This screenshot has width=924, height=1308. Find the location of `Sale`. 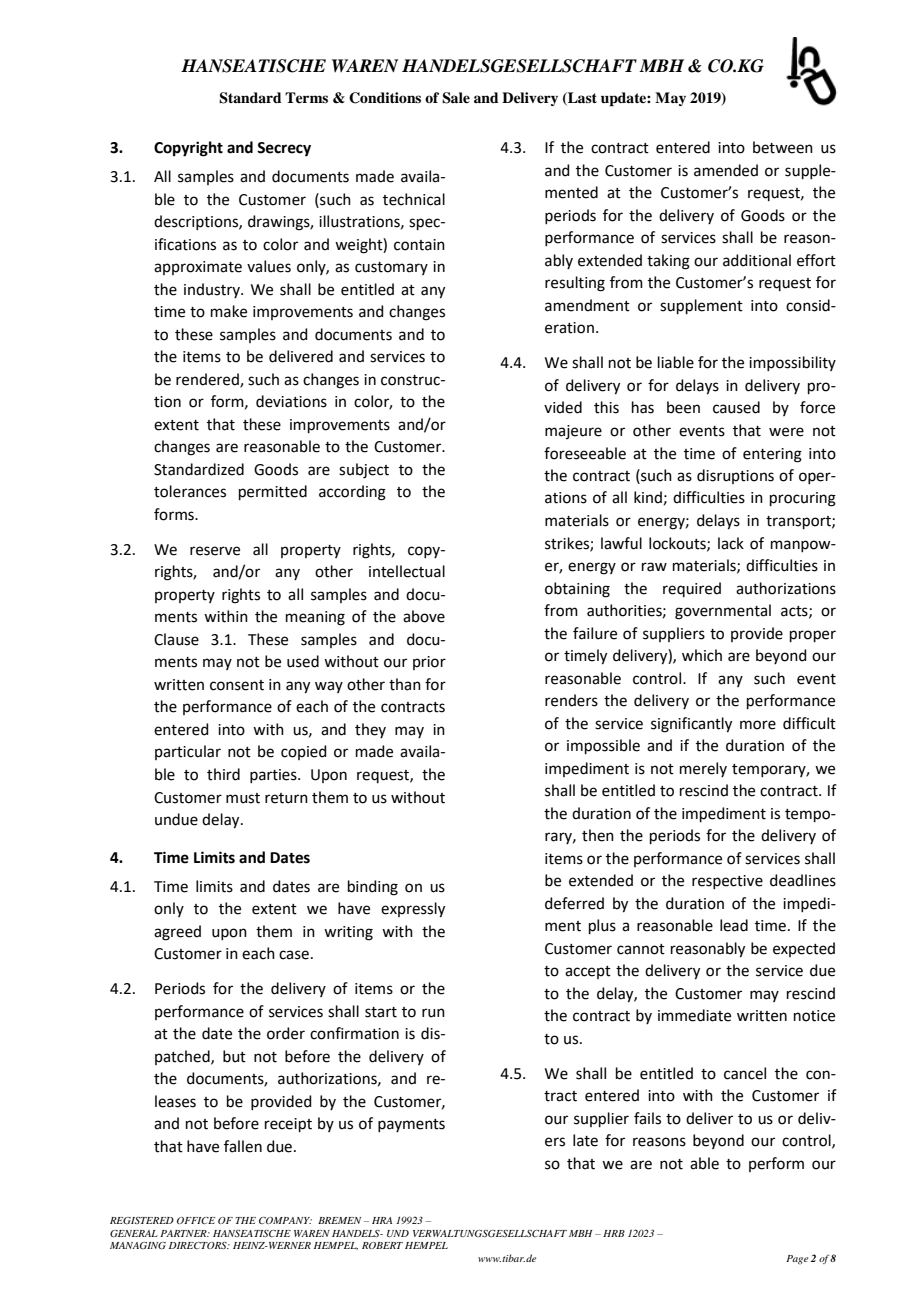

Sale is located at coordinates (456, 98).
